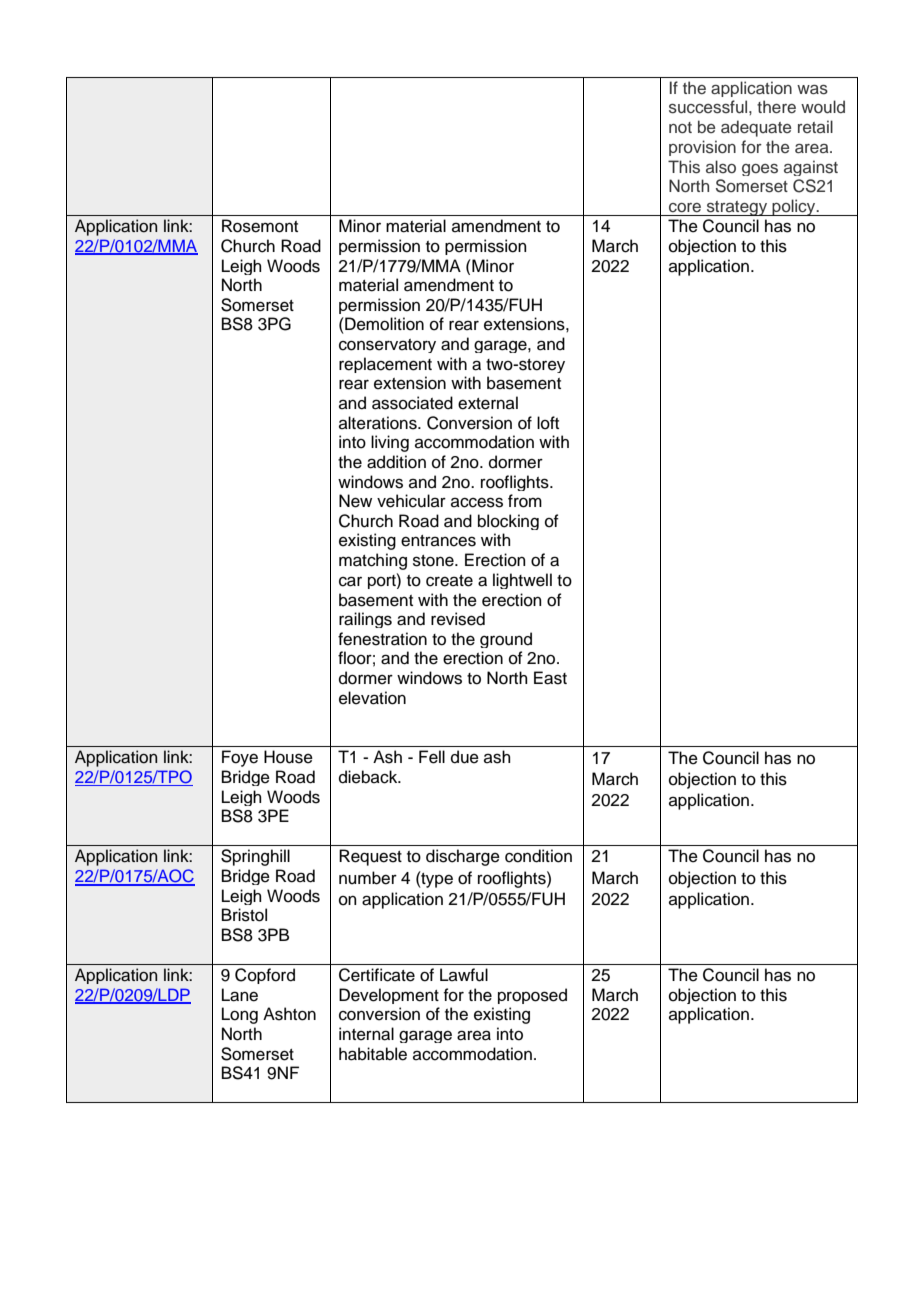 The image size is (924, 1307). Describe the element at coordinates (532, 996) in the image. I see `proposed` at that location.
